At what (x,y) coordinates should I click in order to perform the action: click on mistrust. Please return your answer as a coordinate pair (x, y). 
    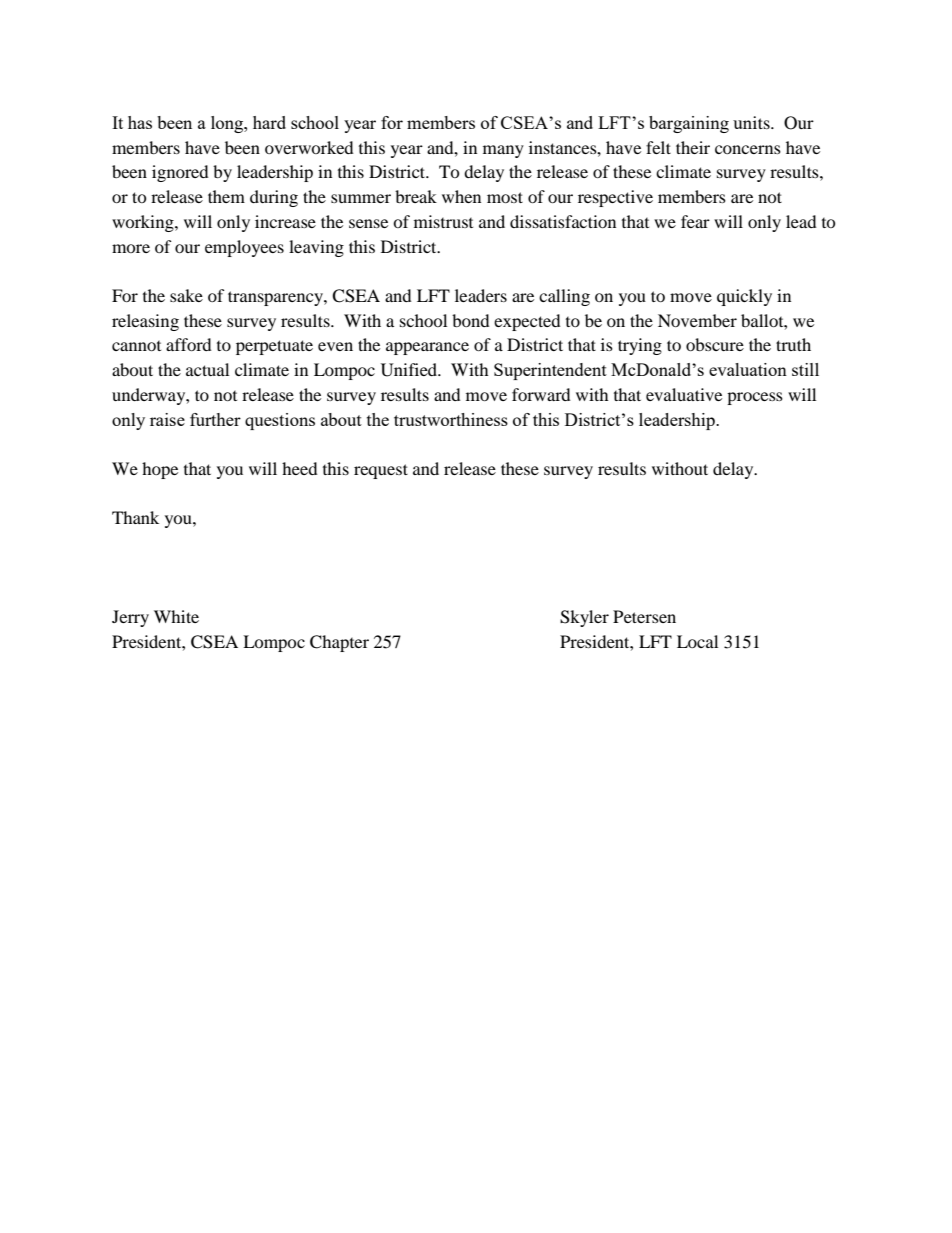
    Looking at the image, I should click on (443, 221).
